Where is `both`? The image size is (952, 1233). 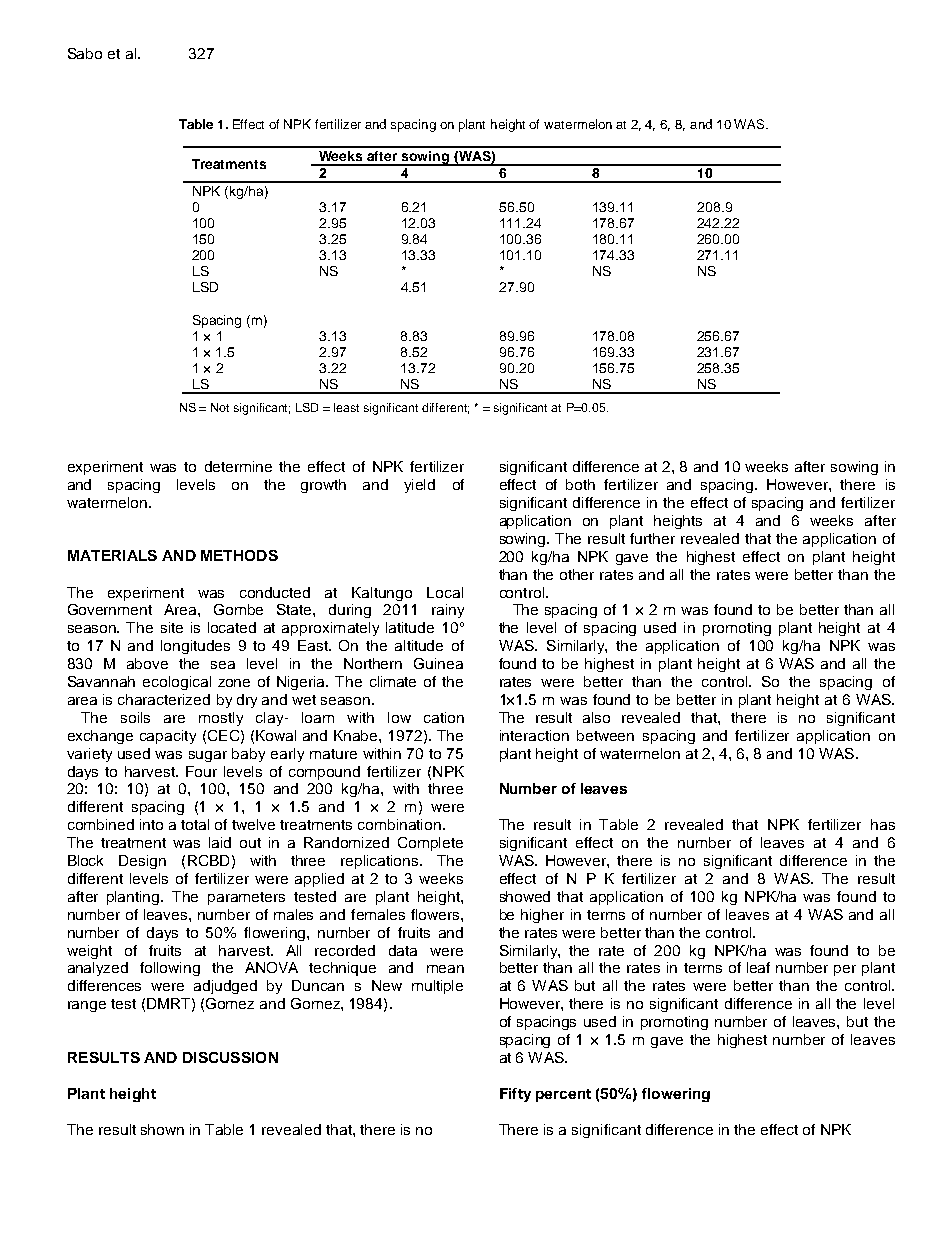 both is located at coordinates (580, 484).
